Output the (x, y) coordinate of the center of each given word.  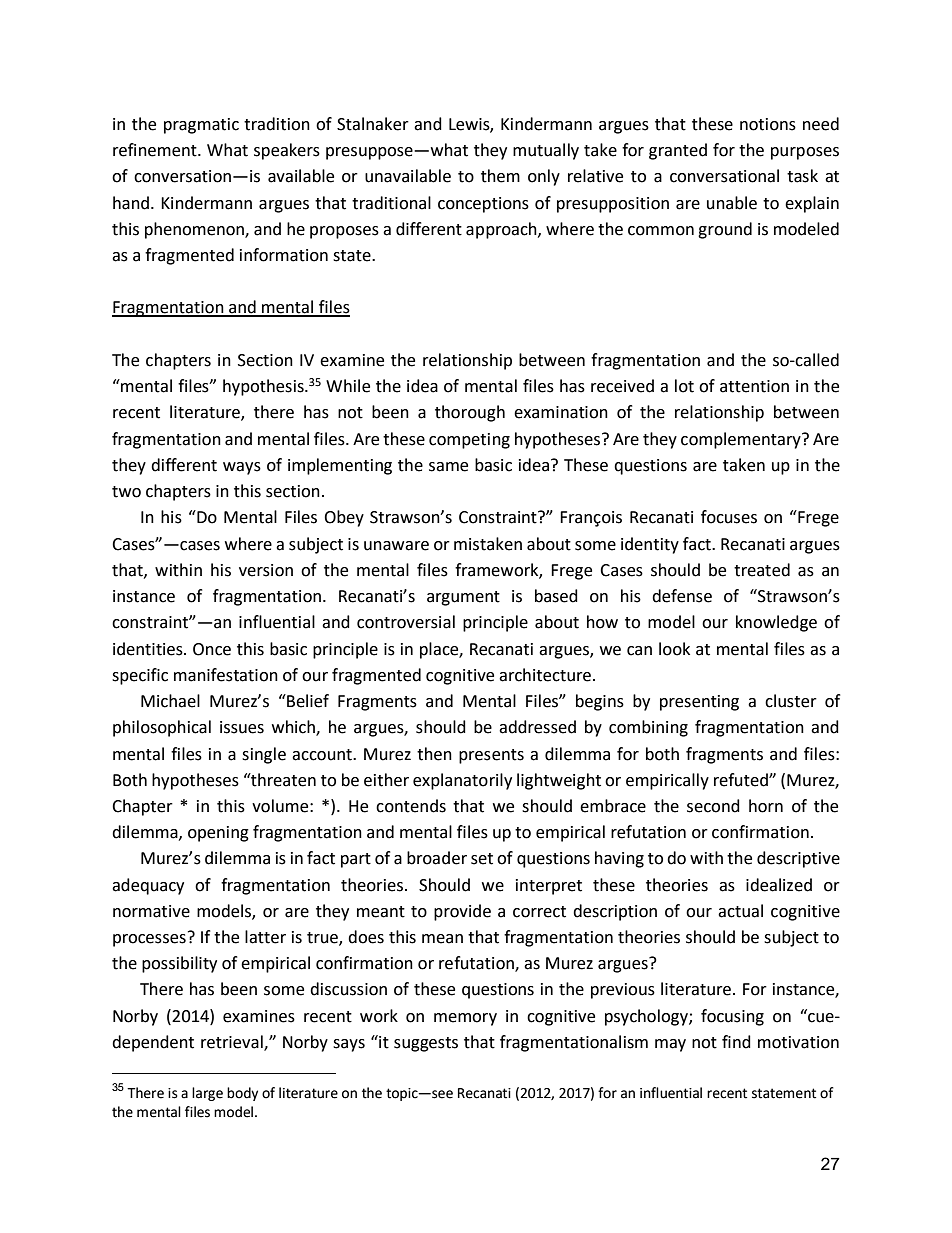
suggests (426, 1044)
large (207, 1094)
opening (218, 834)
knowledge (776, 623)
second (713, 806)
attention (754, 386)
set (482, 859)
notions (768, 124)
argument (463, 598)
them (500, 176)
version (266, 570)
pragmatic (201, 126)
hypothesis (264, 387)
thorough (470, 413)
